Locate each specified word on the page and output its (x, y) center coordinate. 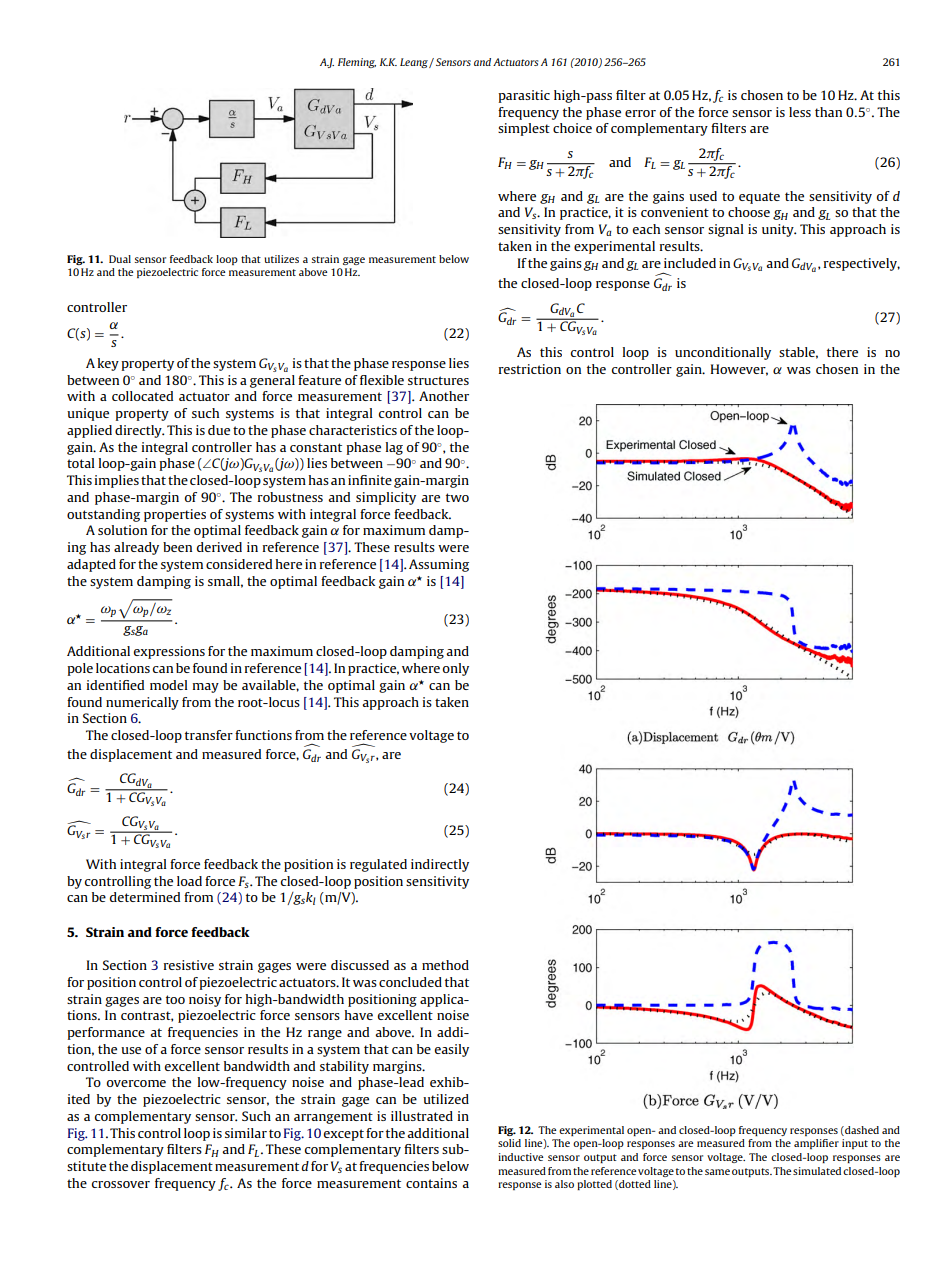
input (855, 1144)
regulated (378, 865)
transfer (209, 735)
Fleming (357, 63)
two (457, 497)
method (445, 965)
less (800, 112)
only (456, 669)
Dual (120, 259)
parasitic (524, 96)
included (690, 263)
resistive (189, 965)
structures (438, 380)
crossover (121, 1184)
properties (175, 515)
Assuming (439, 565)
